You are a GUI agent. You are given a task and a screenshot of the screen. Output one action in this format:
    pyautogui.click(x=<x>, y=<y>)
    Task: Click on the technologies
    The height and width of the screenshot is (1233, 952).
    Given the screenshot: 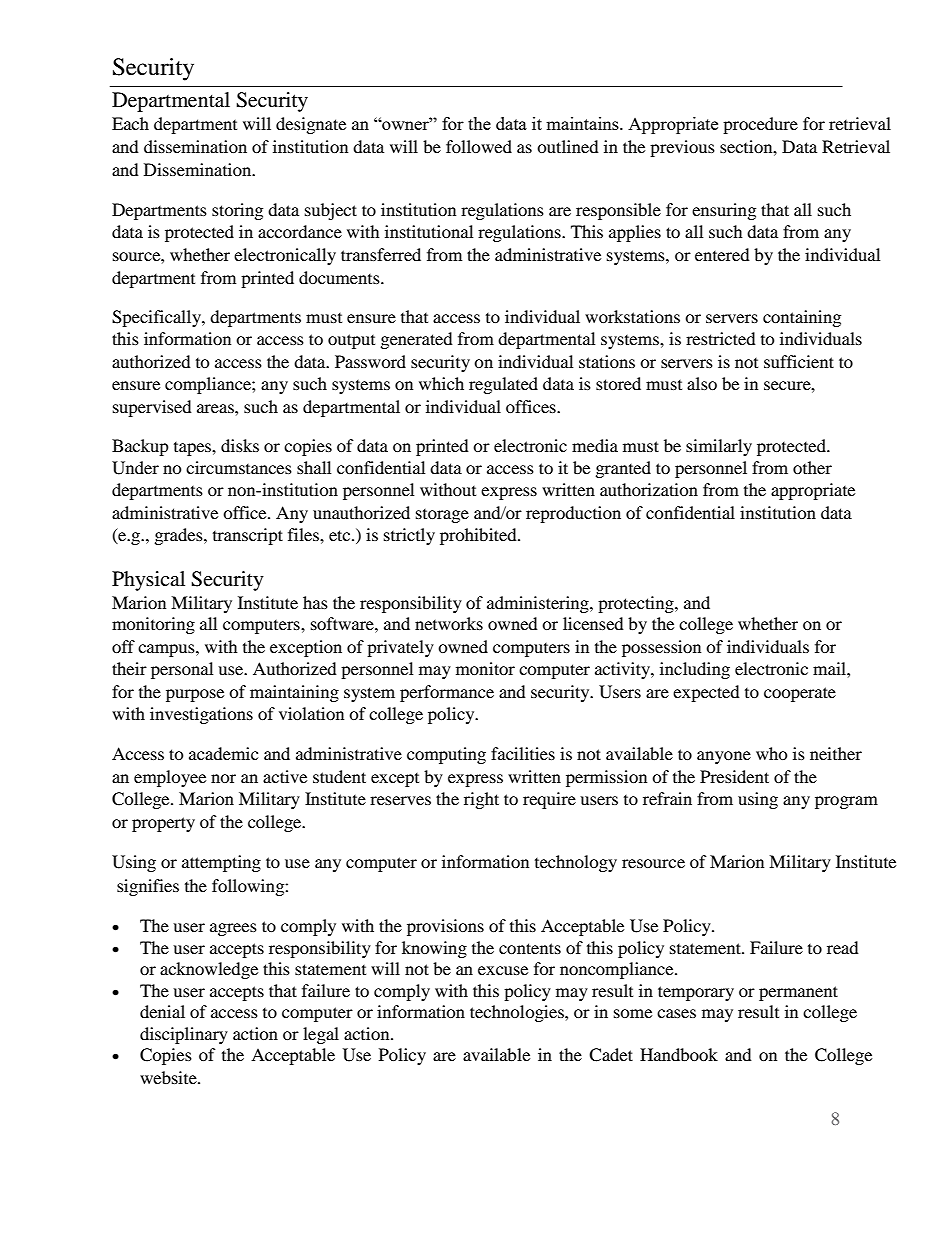 What is the action you would take?
    pyautogui.click(x=518, y=1013)
